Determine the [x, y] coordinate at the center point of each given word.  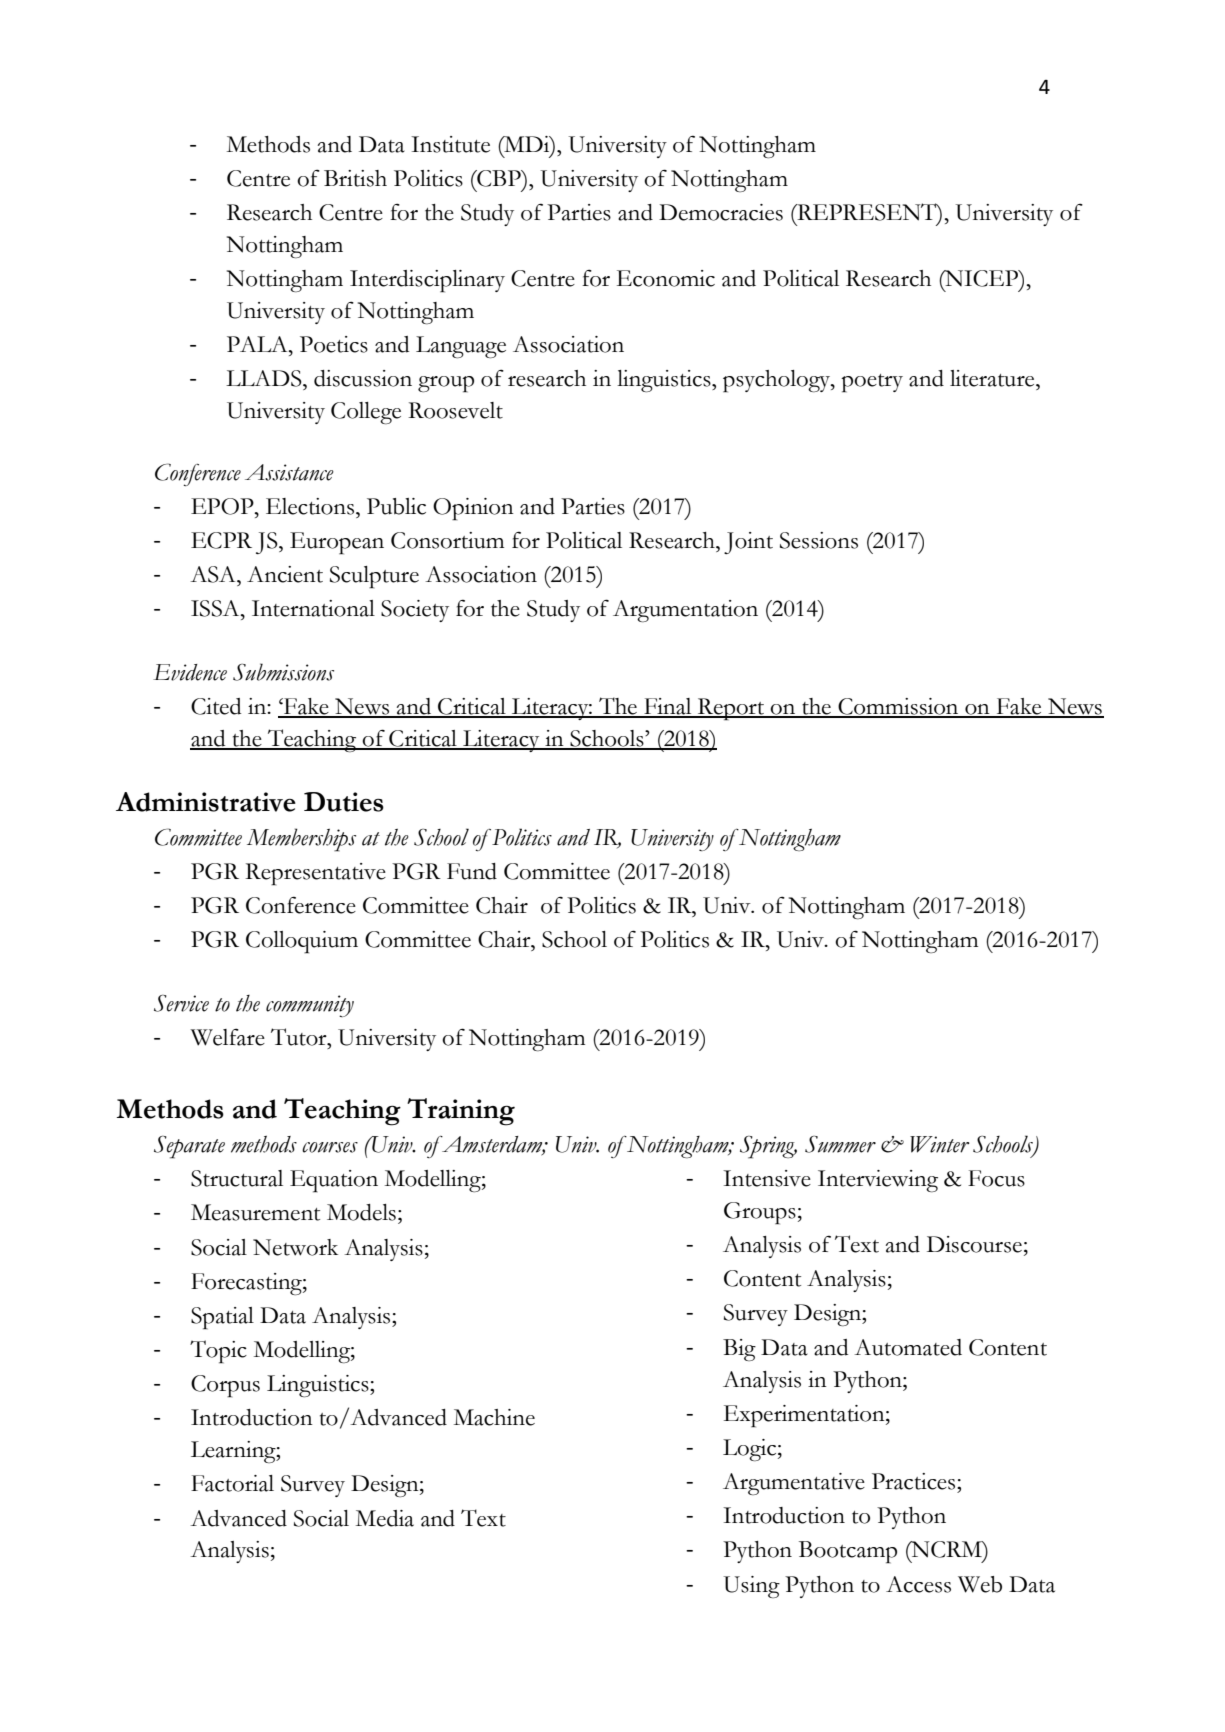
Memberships [301, 840]
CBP [499, 178]
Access [918, 1584]
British [355, 178]
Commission [898, 707]
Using [752, 1587]
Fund [472, 871]
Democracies [721, 212]
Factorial [232, 1483]
